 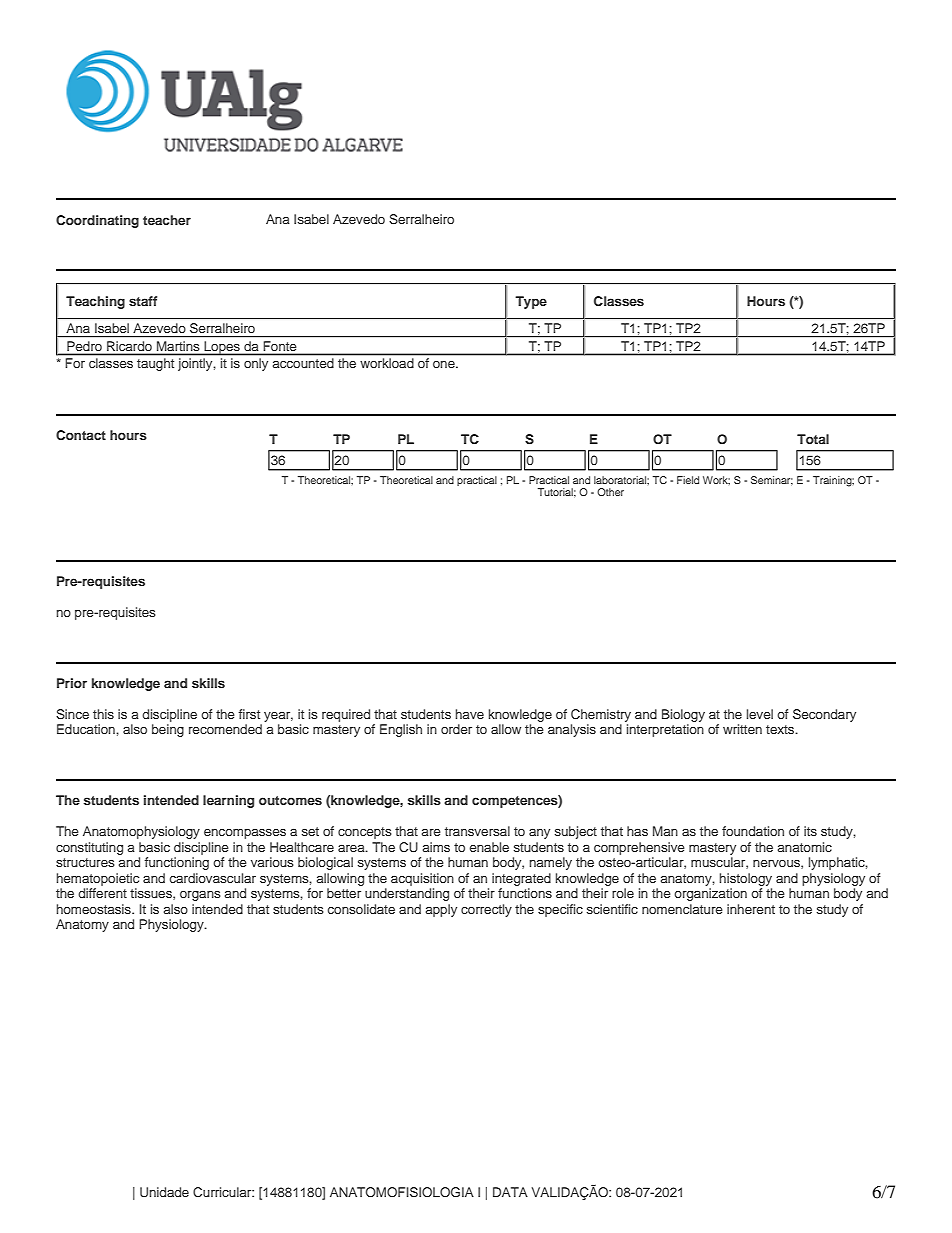 What do you see at coordinates (167, 220) in the document?
I see `teacher` at bounding box center [167, 220].
